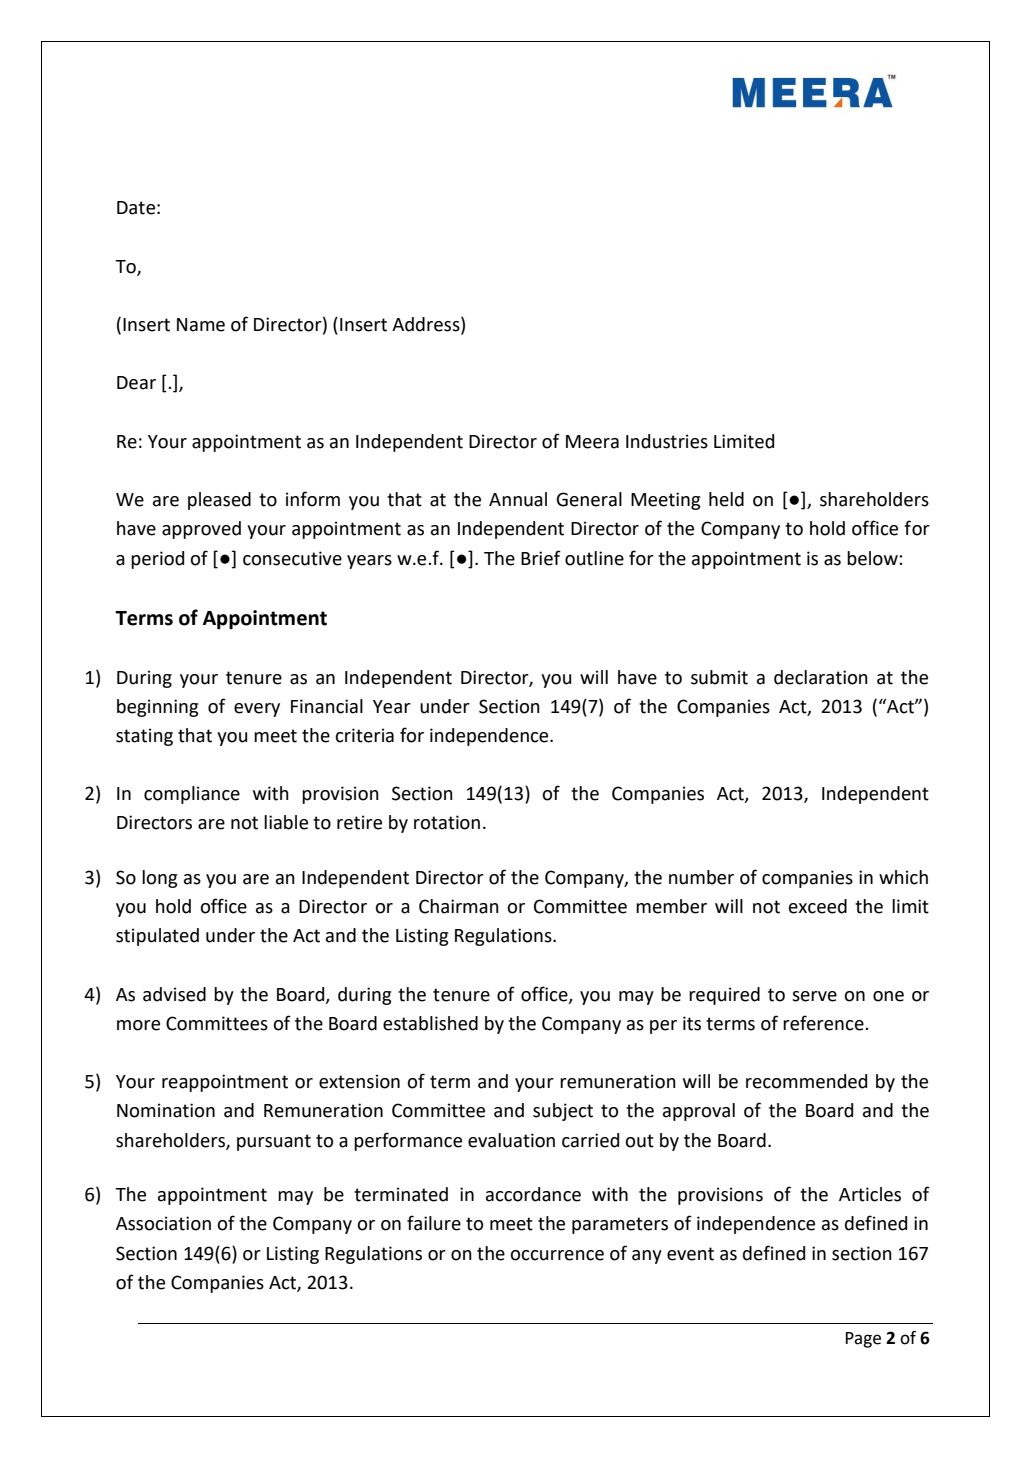 The width and height of the document is (1031, 1458). What do you see at coordinates (201, 325) in the document?
I see `Name` at bounding box center [201, 325].
